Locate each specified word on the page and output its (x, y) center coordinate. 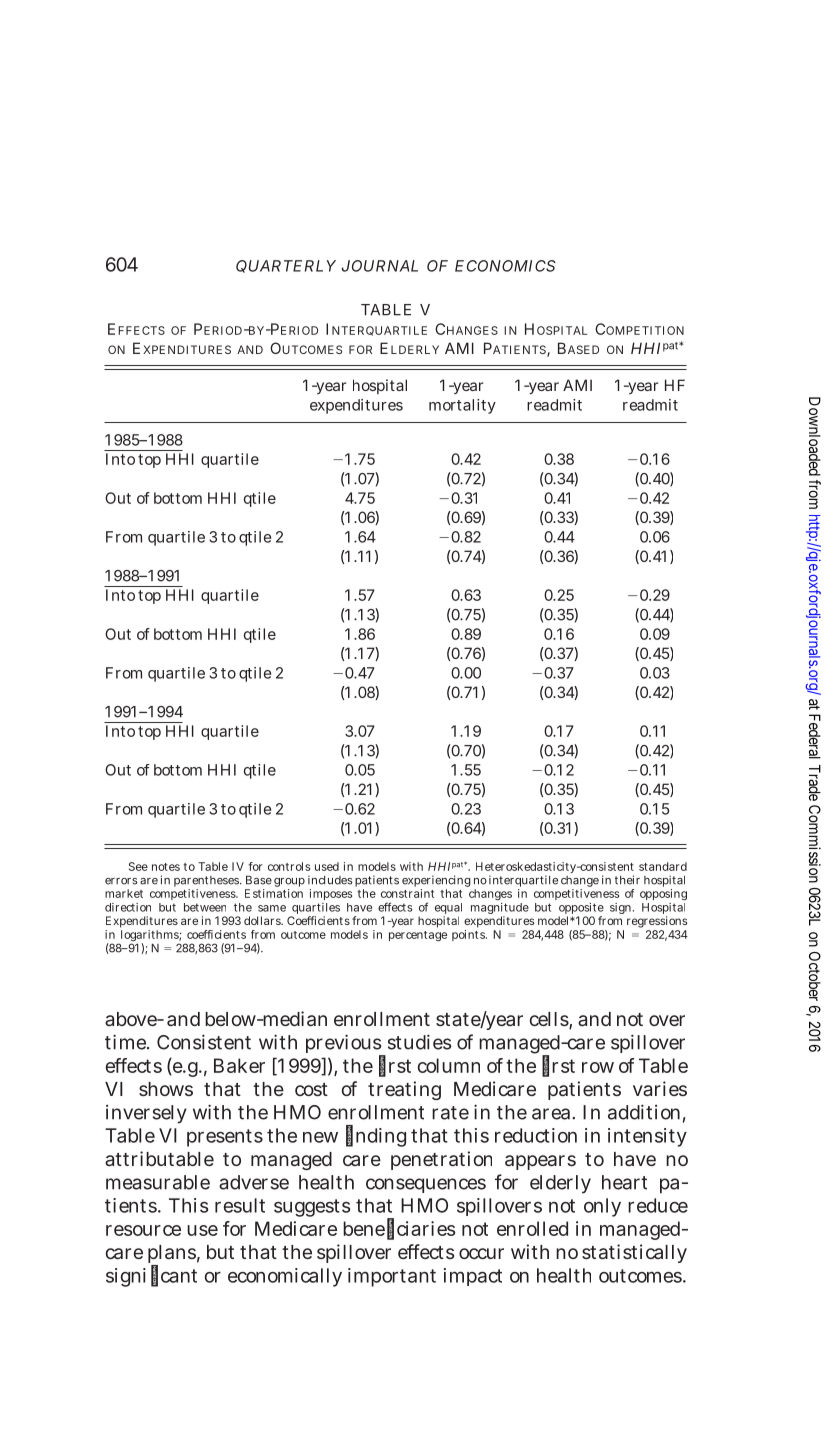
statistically (634, 1253)
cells (549, 1019)
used (327, 866)
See (138, 866)
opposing (663, 895)
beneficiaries (399, 1228)
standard (663, 866)
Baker (239, 1065)
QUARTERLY (286, 266)
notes (166, 867)
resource (143, 1230)
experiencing (436, 882)
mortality (462, 406)
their (627, 880)
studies (419, 1042)
